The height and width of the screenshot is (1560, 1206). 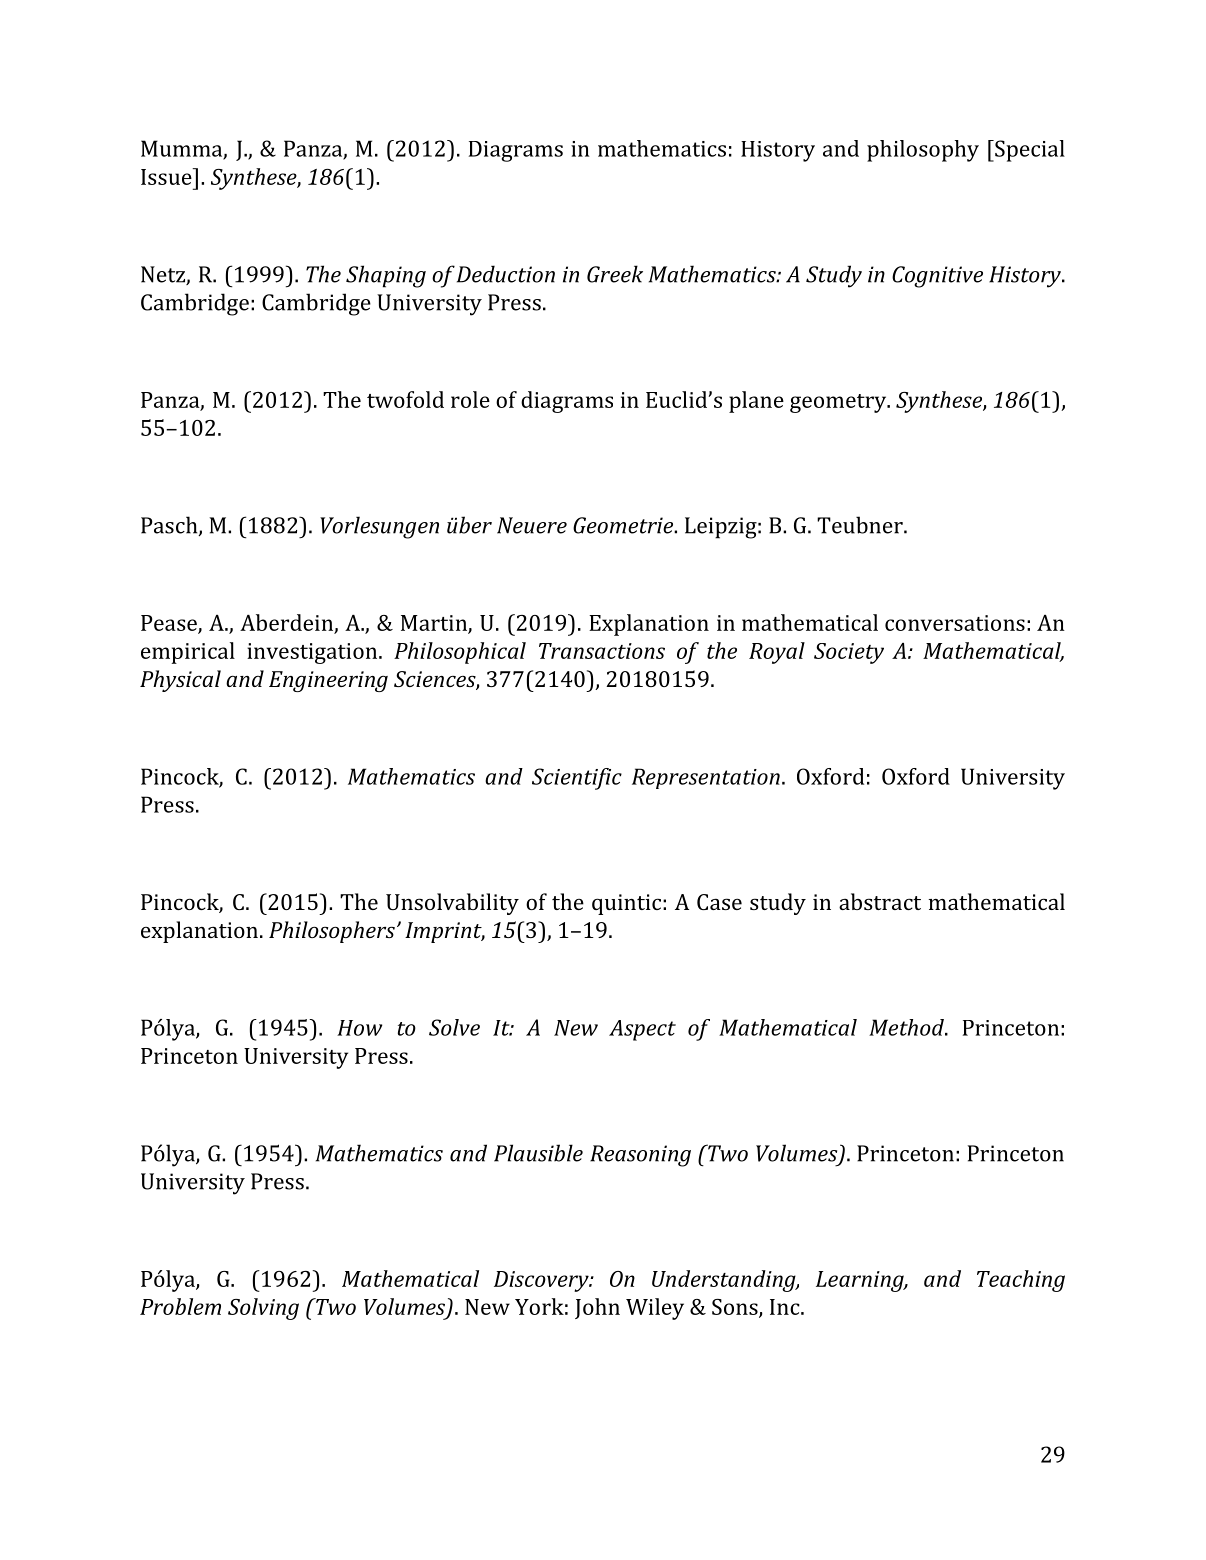 What do you see at coordinates (615, 274) in the screenshot?
I see `Greek` at bounding box center [615, 274].
